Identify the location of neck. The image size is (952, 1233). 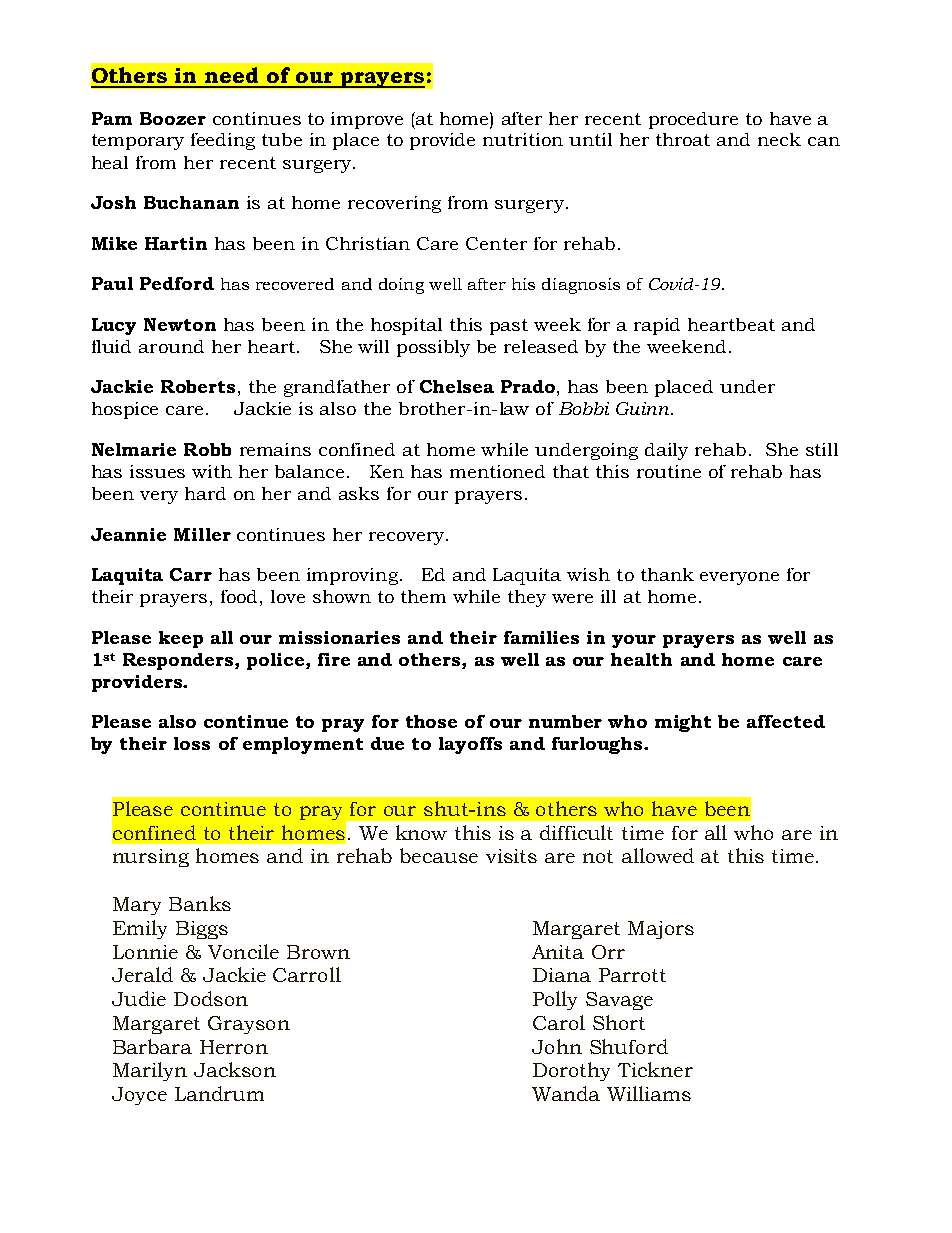
(779, 139).
